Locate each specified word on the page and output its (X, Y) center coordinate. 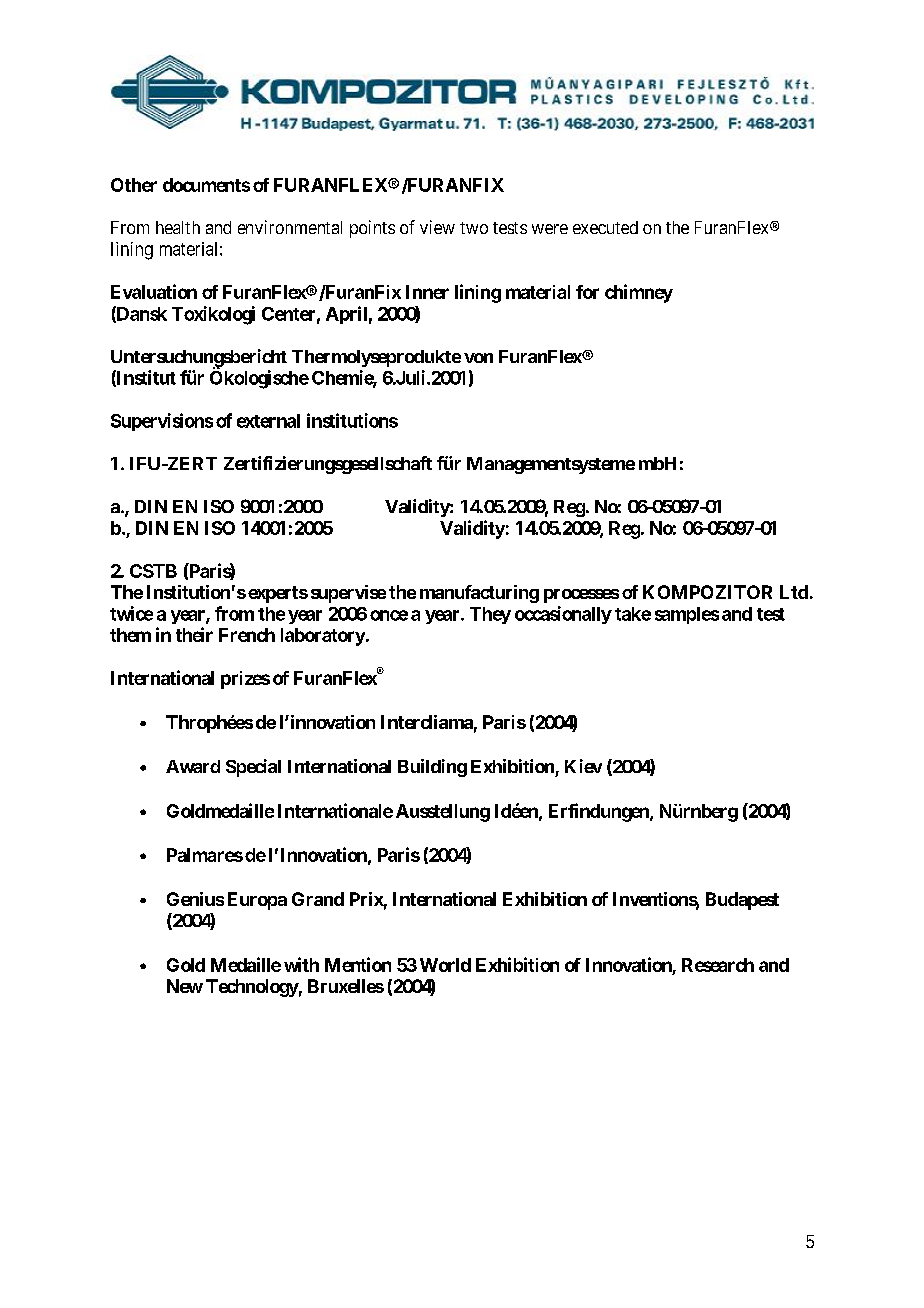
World (445, 965)
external (268, 421)
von (478, 358)
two (474, 228)
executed (605, 227)
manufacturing (479, 594)
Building (432, 768)
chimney (639, 293)
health (178, 227)
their (194, 634)
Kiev (583, 766)
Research (718, 965)
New (185, 986)
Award (193, 766)
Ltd (794, 592)
